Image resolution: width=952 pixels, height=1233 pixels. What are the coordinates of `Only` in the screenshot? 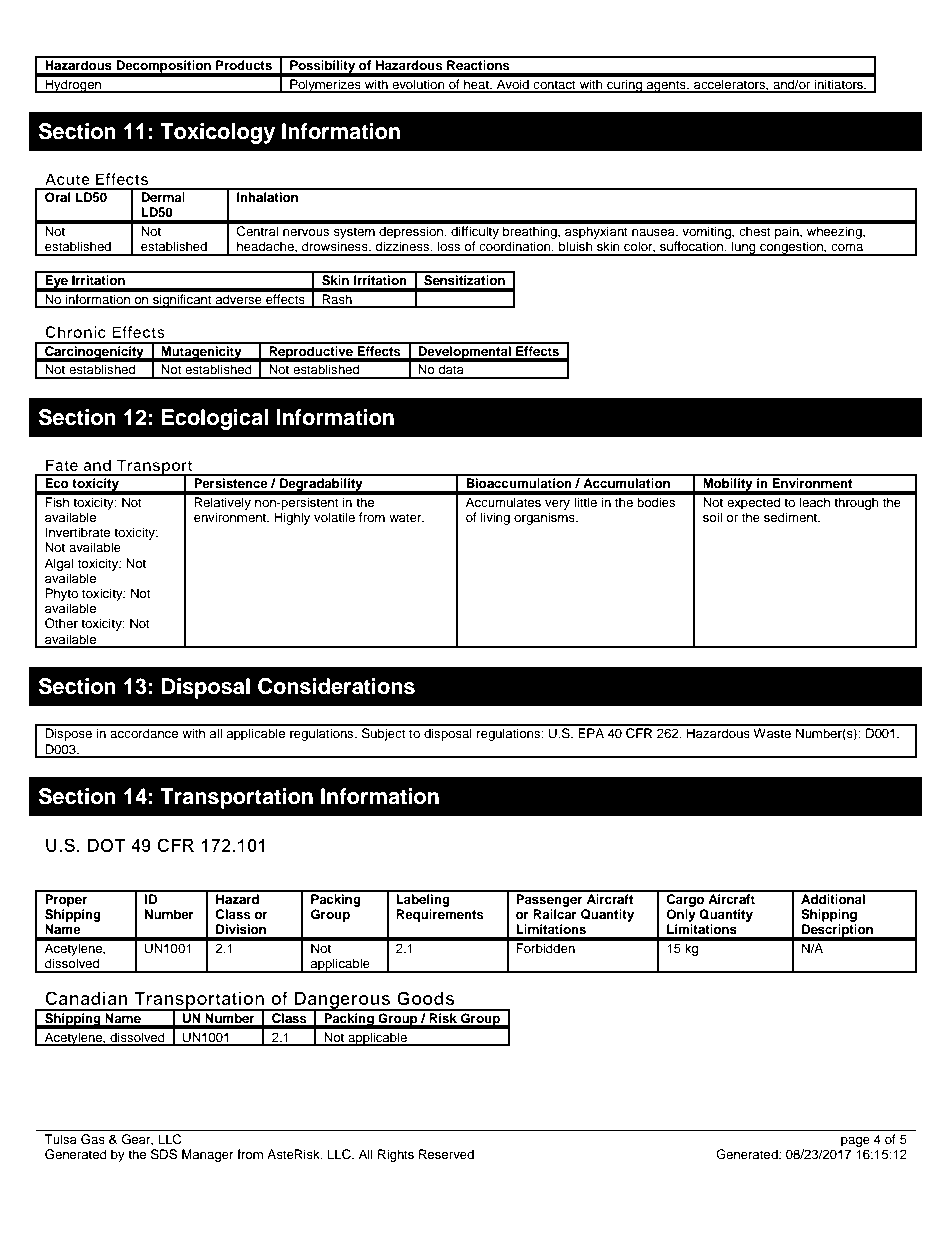 It's located at (681, 915).
